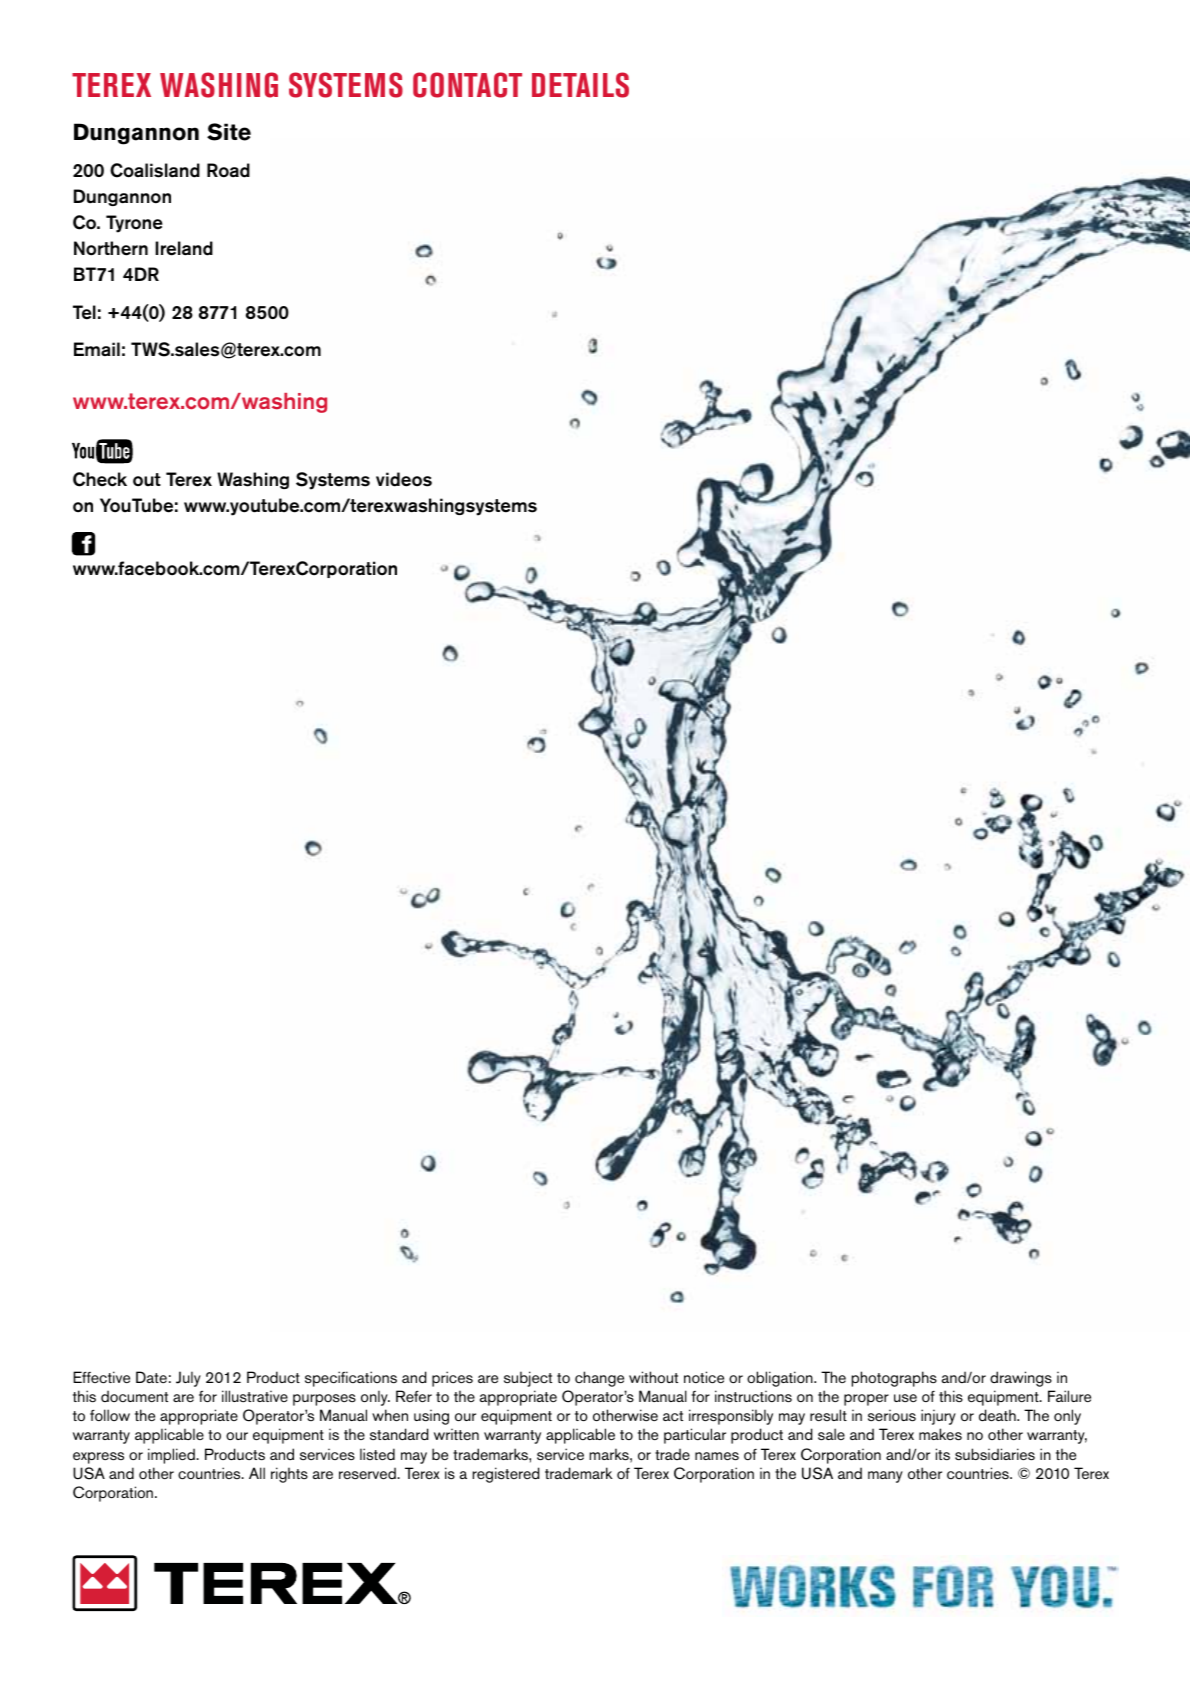 This document has width=1190, height=1683. What do you see at coordinates (229, 132) in the document?
I see `Site` at bounding box center [229, 132].
